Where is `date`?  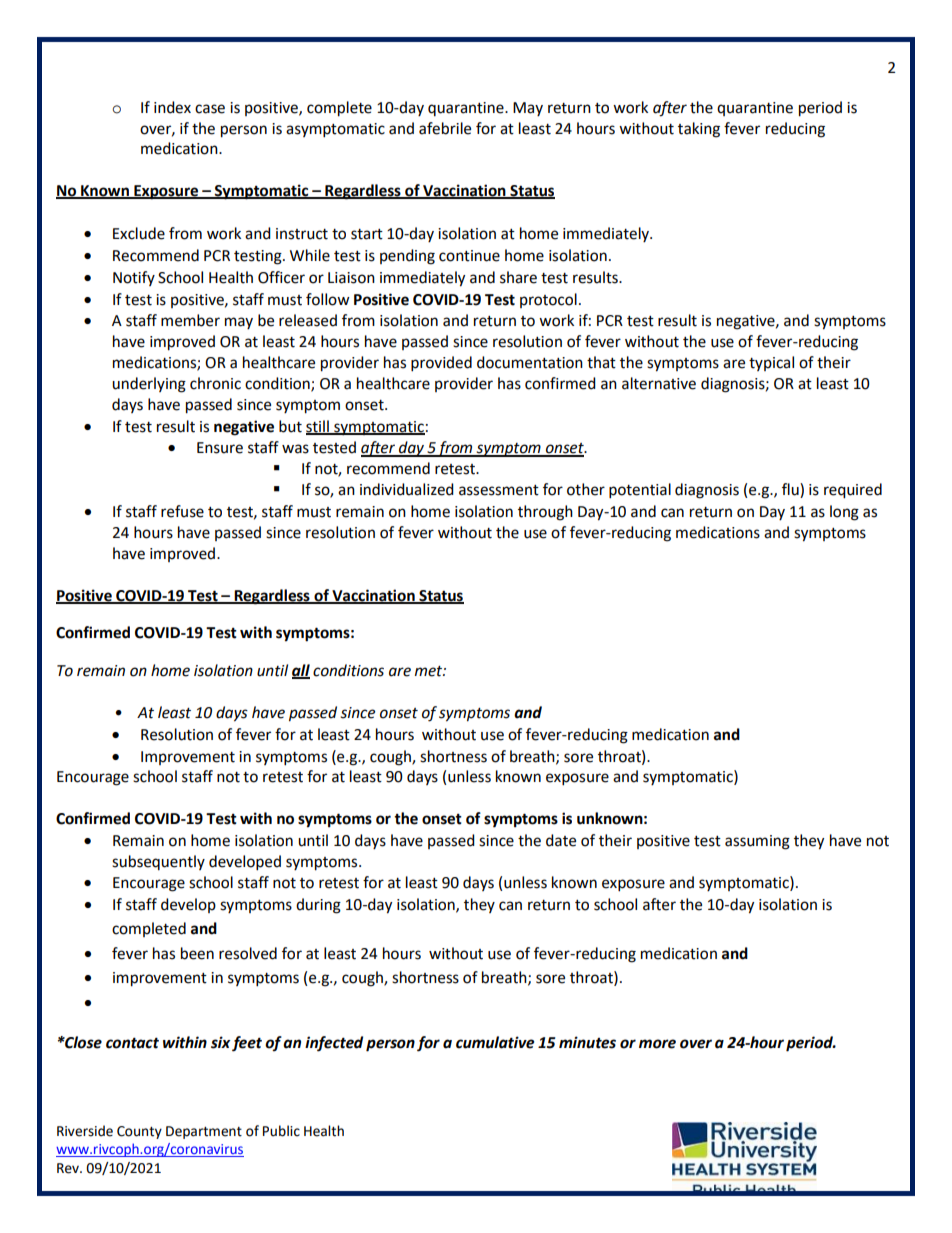
date is located at coordinates (561, 840).
